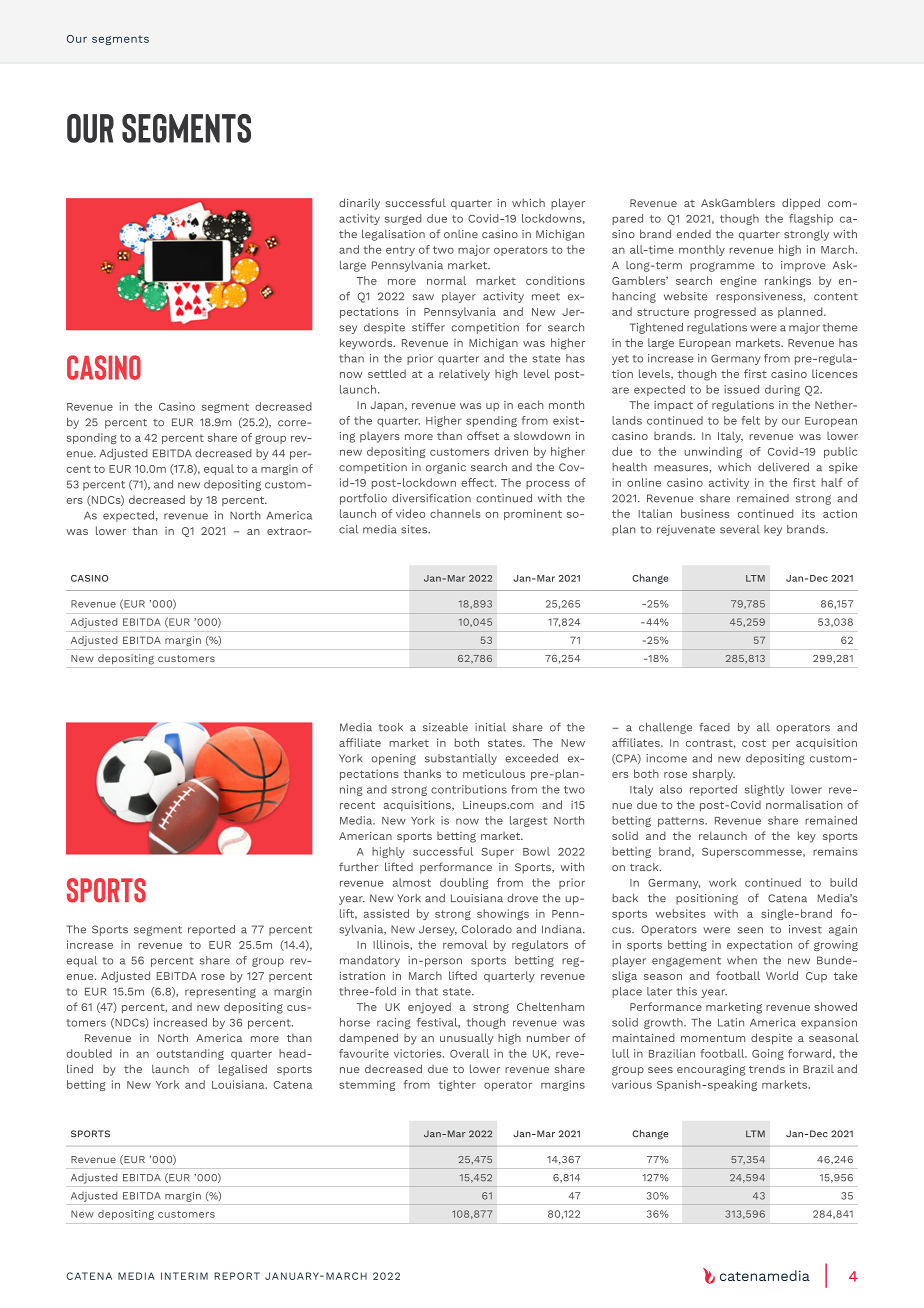 Image resolution: width=924 pixels, height=1308 pixels. What do you see at coordinates (220, 992) in the image?
I see `representing` at bounding box center [220, 992].
